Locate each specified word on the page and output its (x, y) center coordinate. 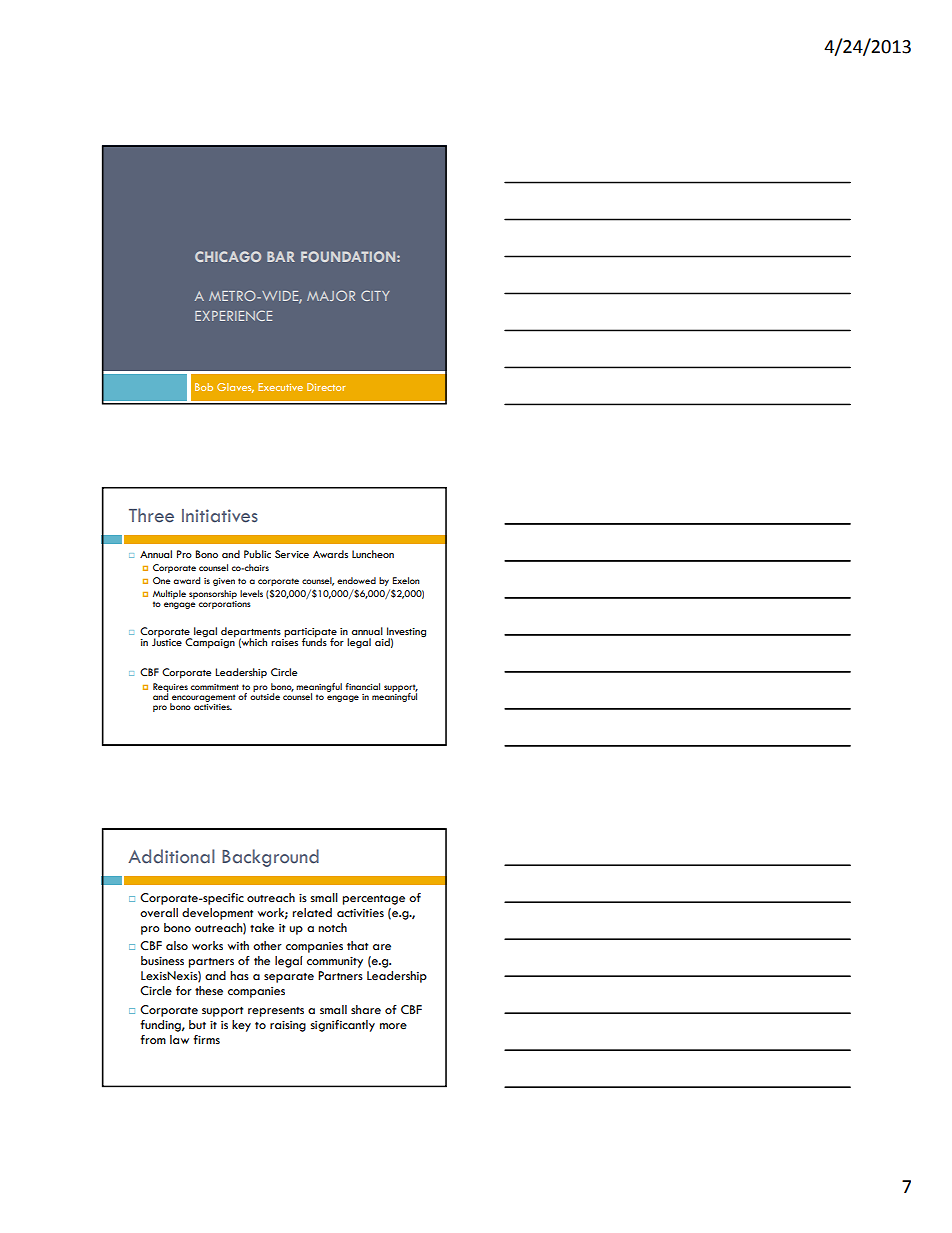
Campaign (210, 642)
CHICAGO (228, 256)
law (179, 1039)
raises (284, 641)
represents (276, 1012)
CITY (375, 295)
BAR (281, 256)
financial (362, 686)
